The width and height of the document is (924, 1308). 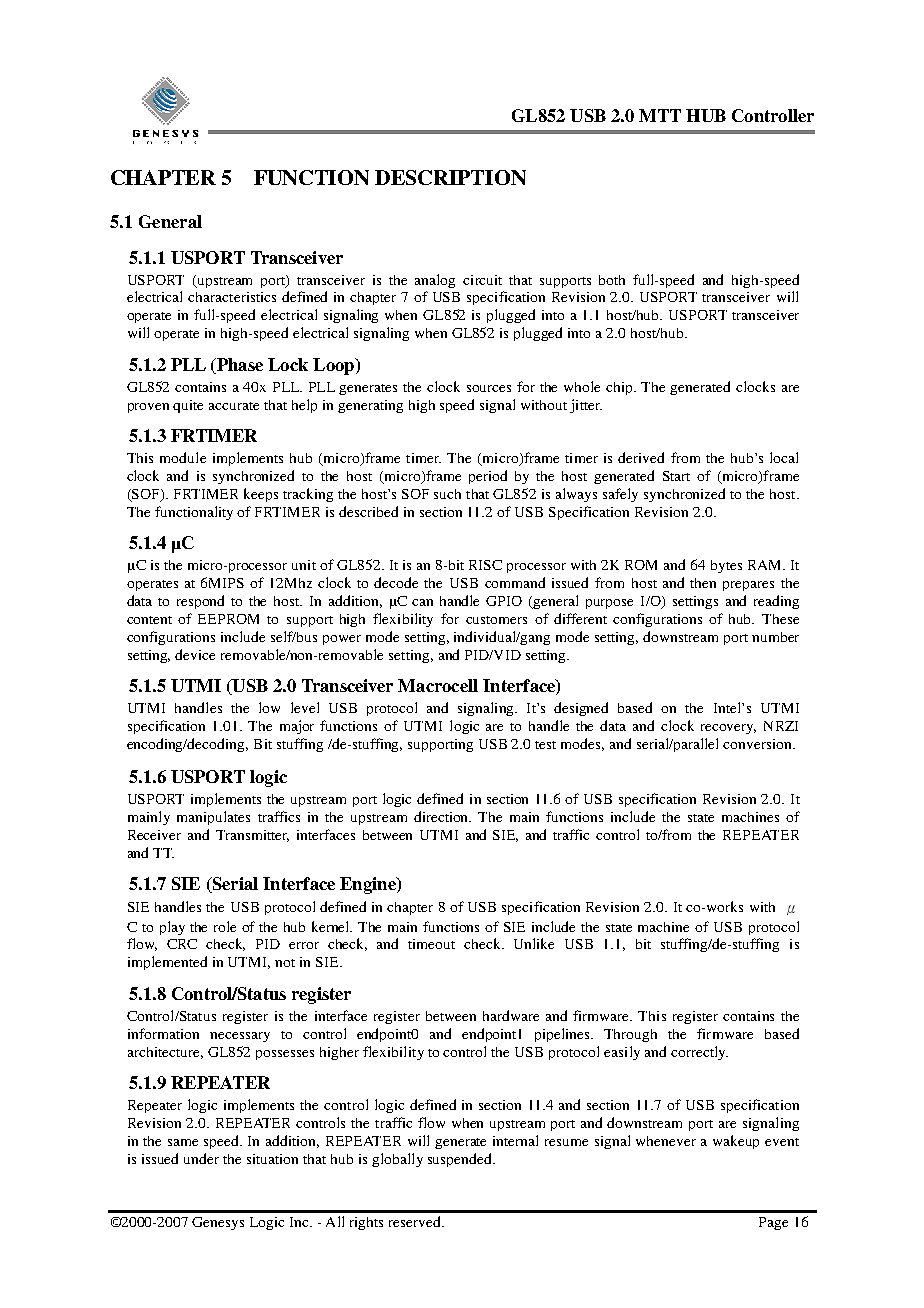 I want to click on characteristics, so click(x=232, y=297).
